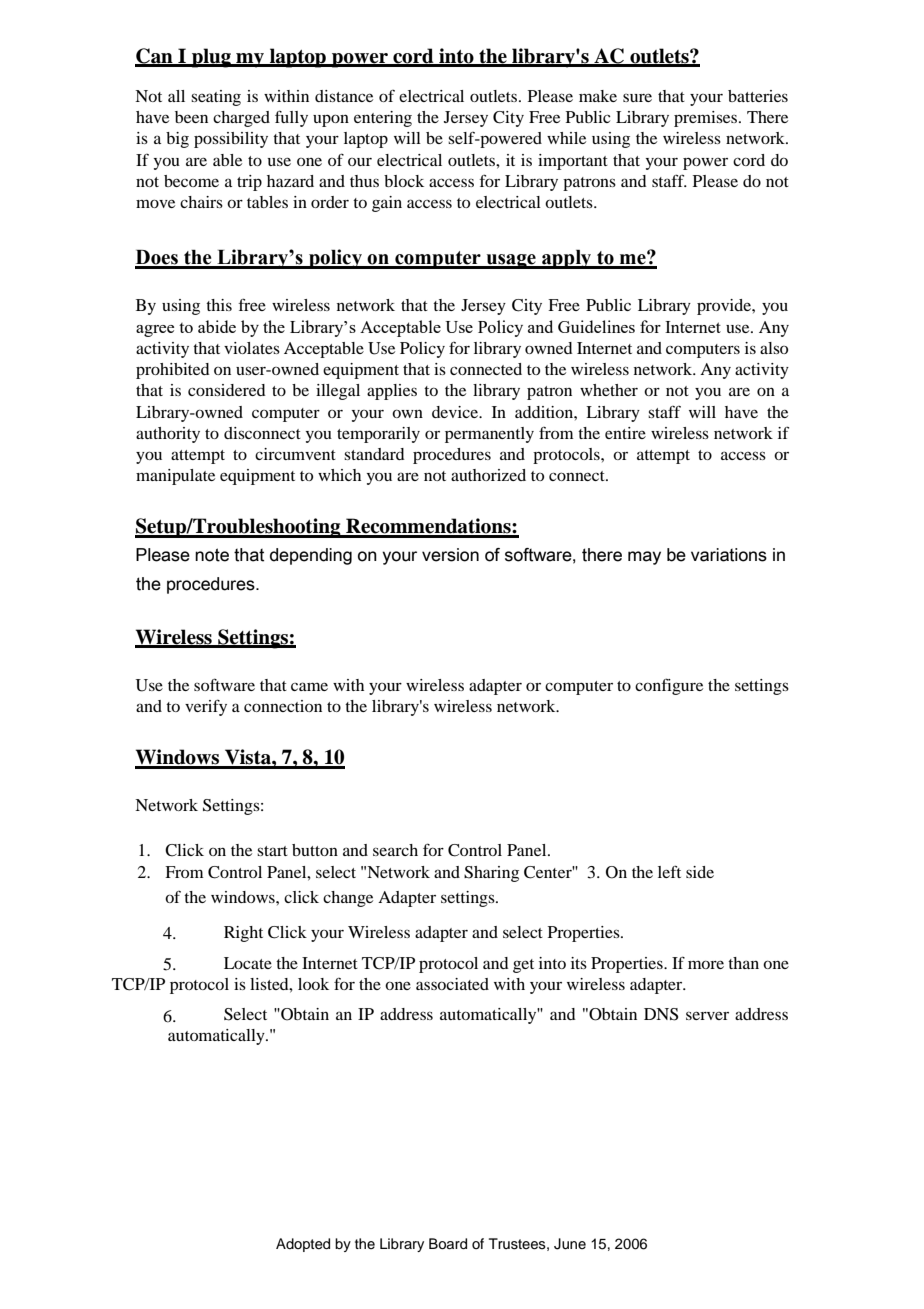  I want to click on Board, so click(448, 1244).
